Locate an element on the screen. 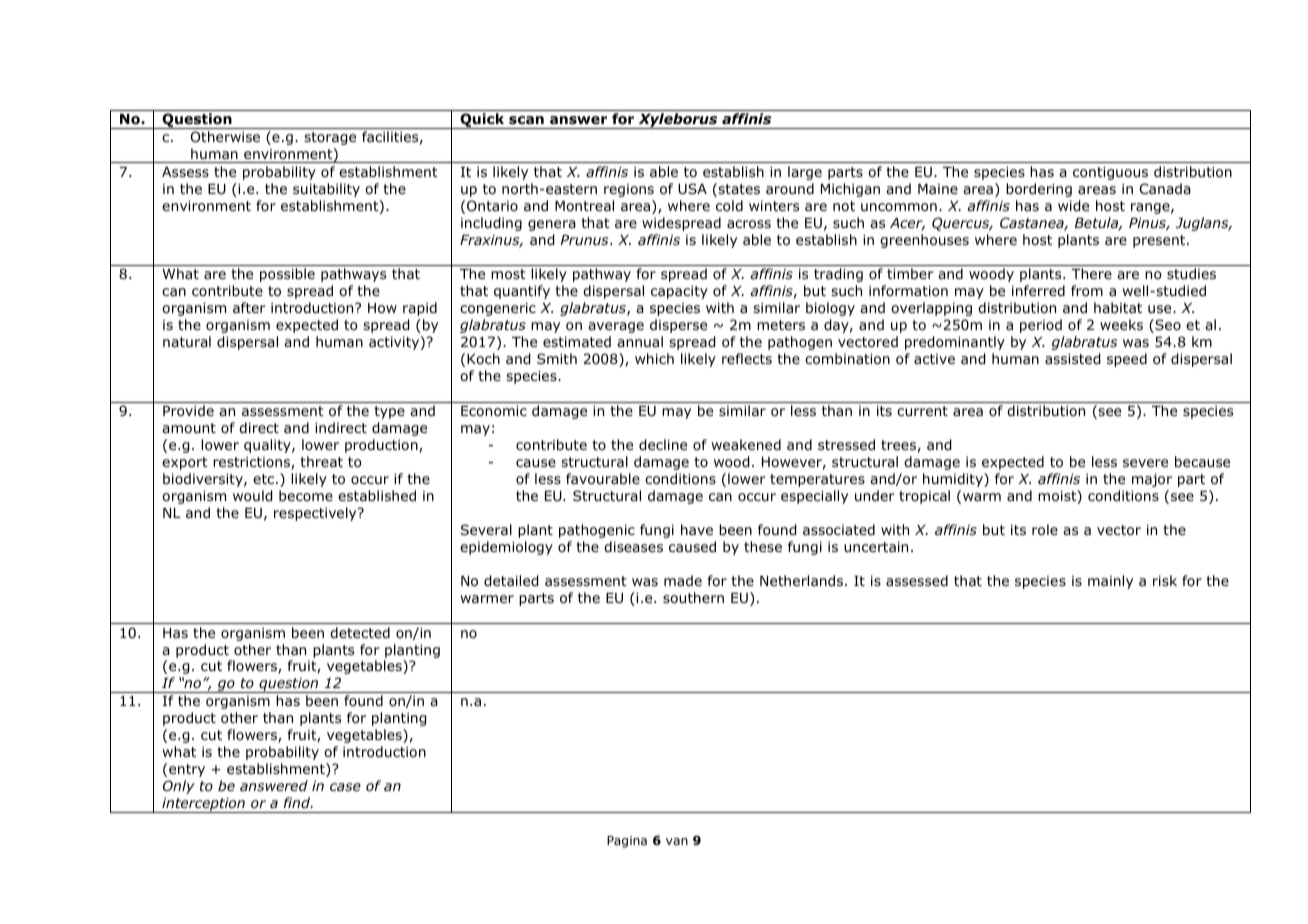 The width and height of the screenshot is (1308, 924). find is located at coordinates (298, 802).
